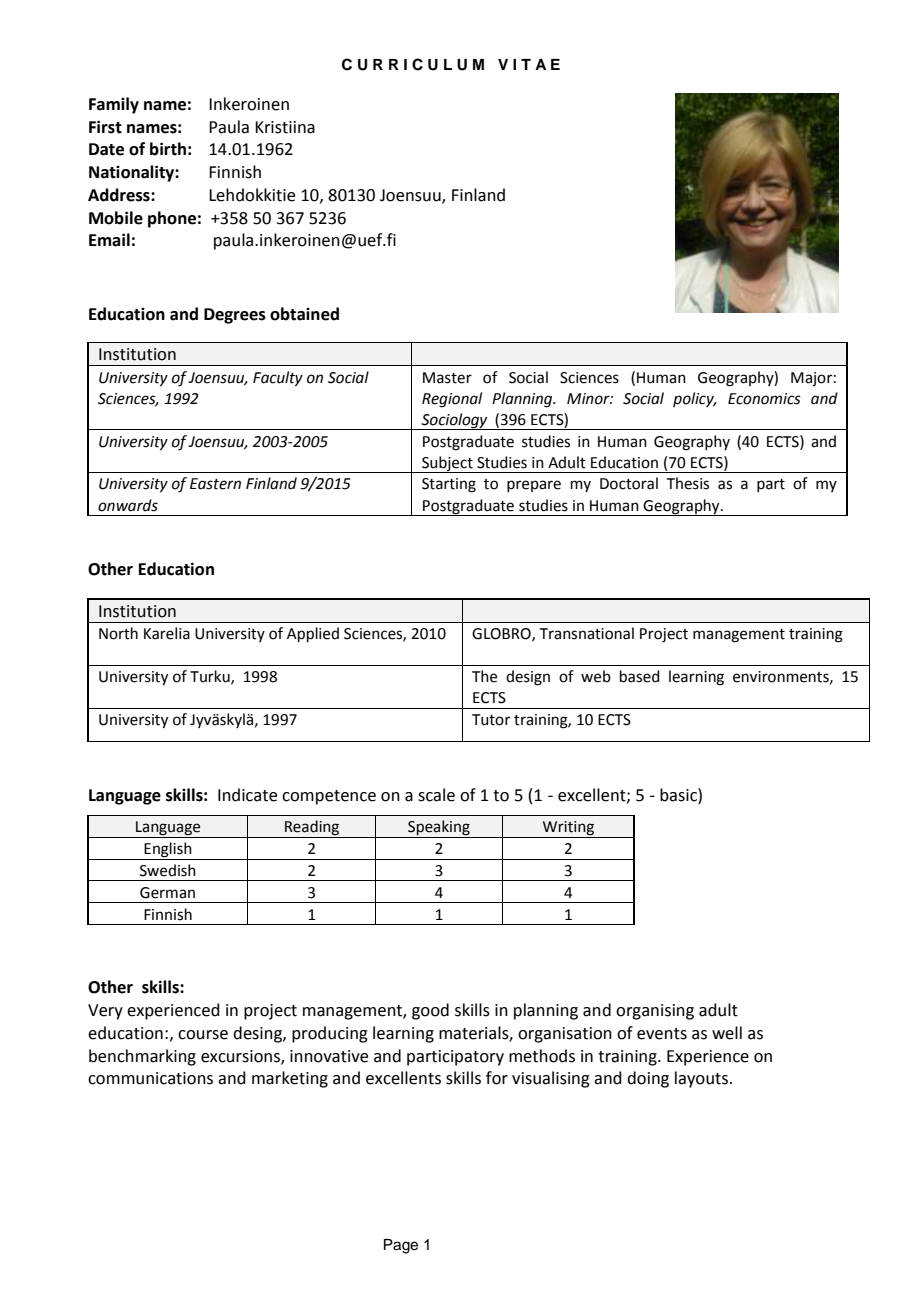 The height and width of the image is (1308, 924). I want to click on Date, so click(106, 149).
